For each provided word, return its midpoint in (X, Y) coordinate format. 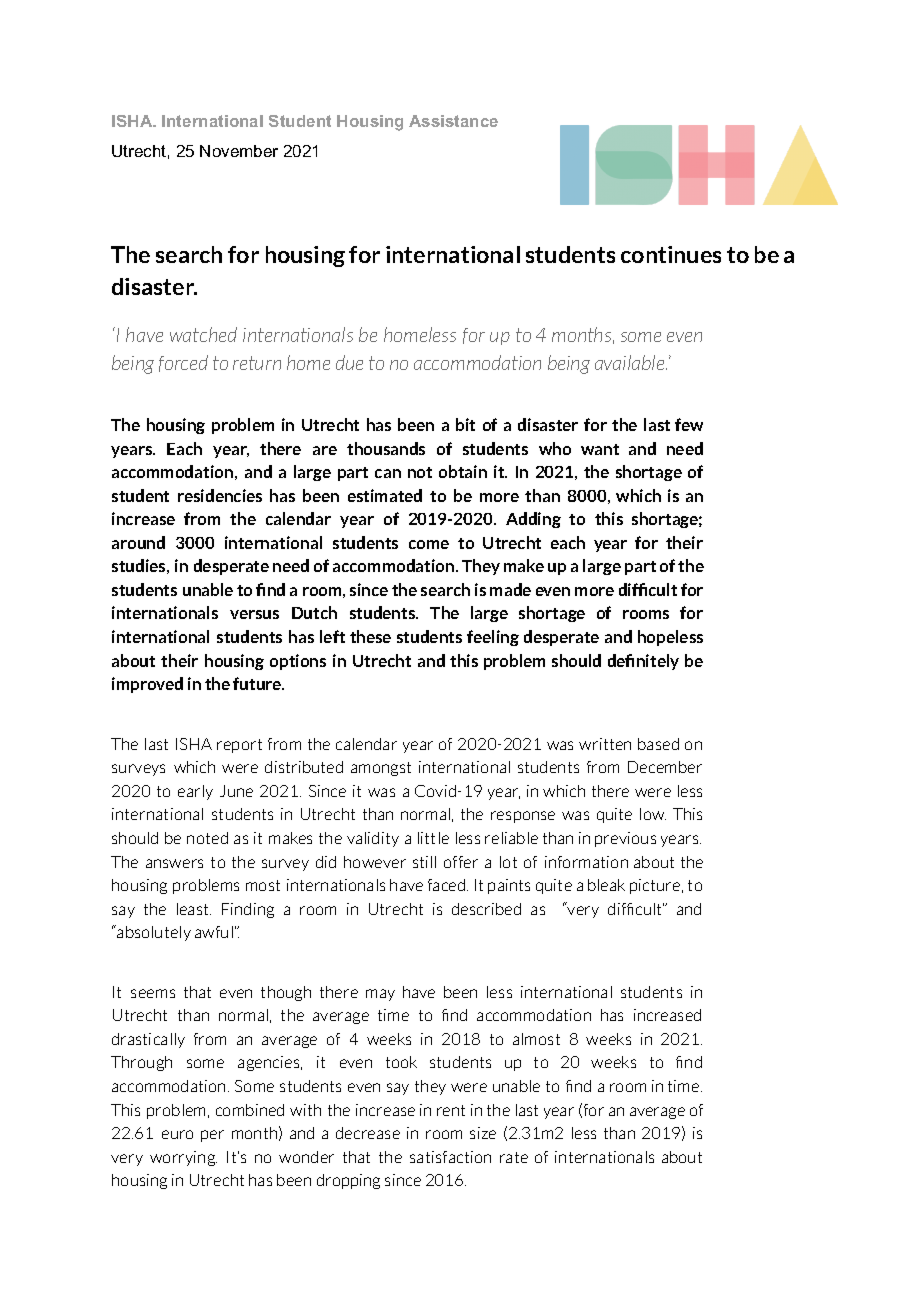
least (194, 909)
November (239, 151)
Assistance (453, 121)
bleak (606, 885)
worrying (183, 1158)
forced (183, 363)
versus (254, 614)
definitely (643, 662)
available (631, 362)
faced (448, 885)
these (370, 636)
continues (671, 254)
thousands (386, 448)
